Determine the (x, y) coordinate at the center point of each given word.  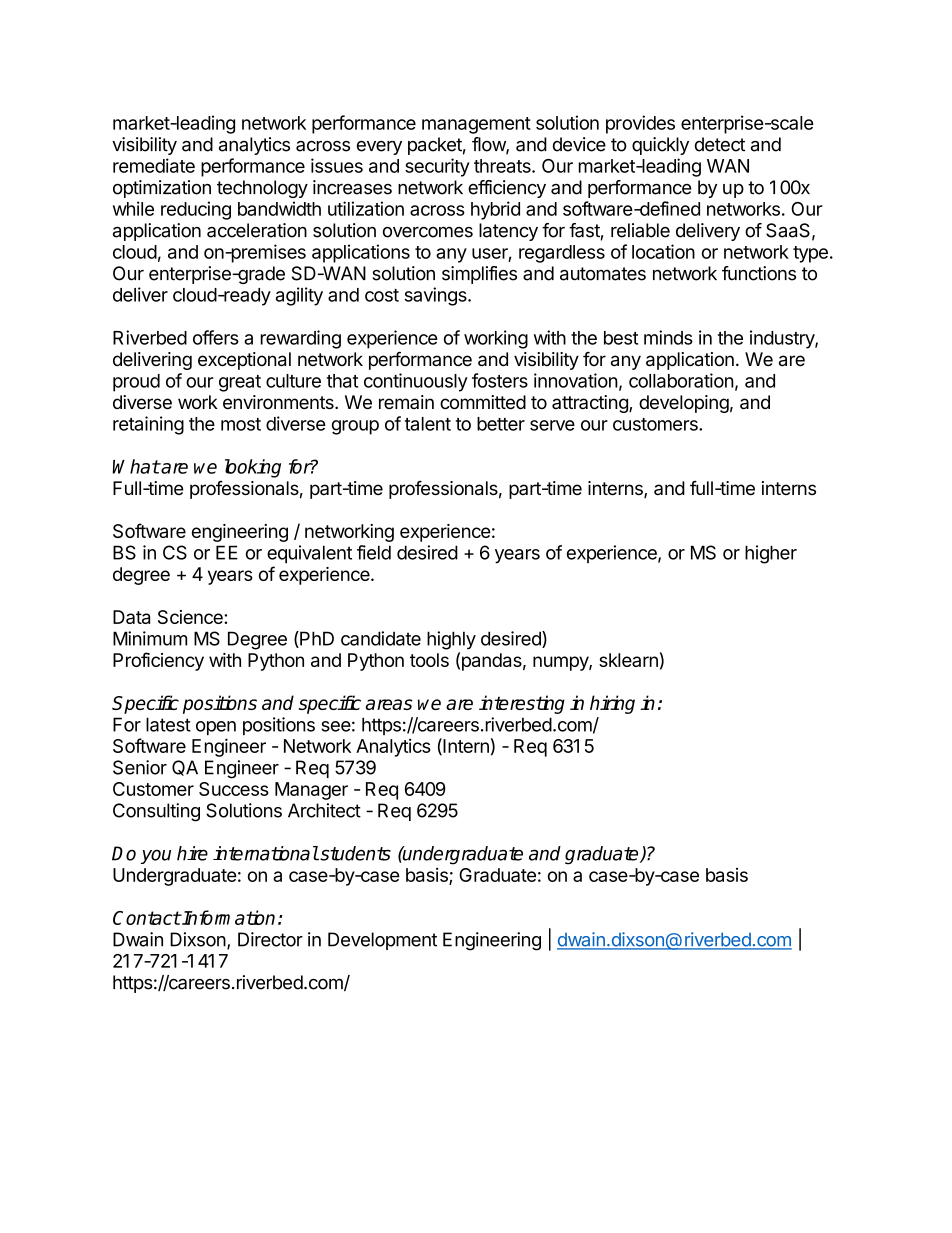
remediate (154, 165)
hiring (612, 704)
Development (382, 941)
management (476, 125)
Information (228, 917)
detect (720, 144)
